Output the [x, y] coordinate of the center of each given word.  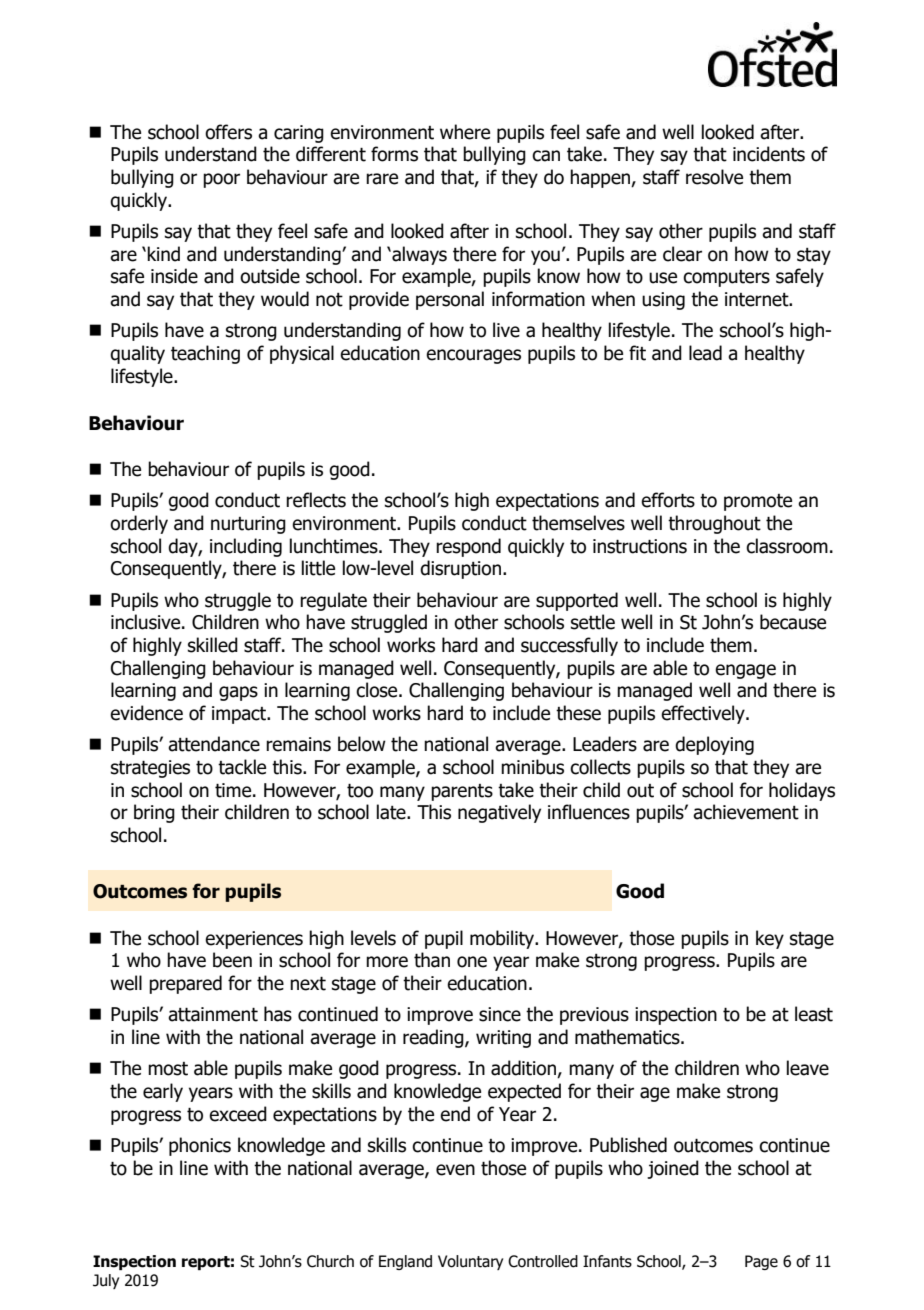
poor [221, 180]
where [465, 132]
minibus [532, 767]
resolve [714, 177]
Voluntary [470, 1262]
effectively [704, 714]
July [106, 1281]
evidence [146, 713]
